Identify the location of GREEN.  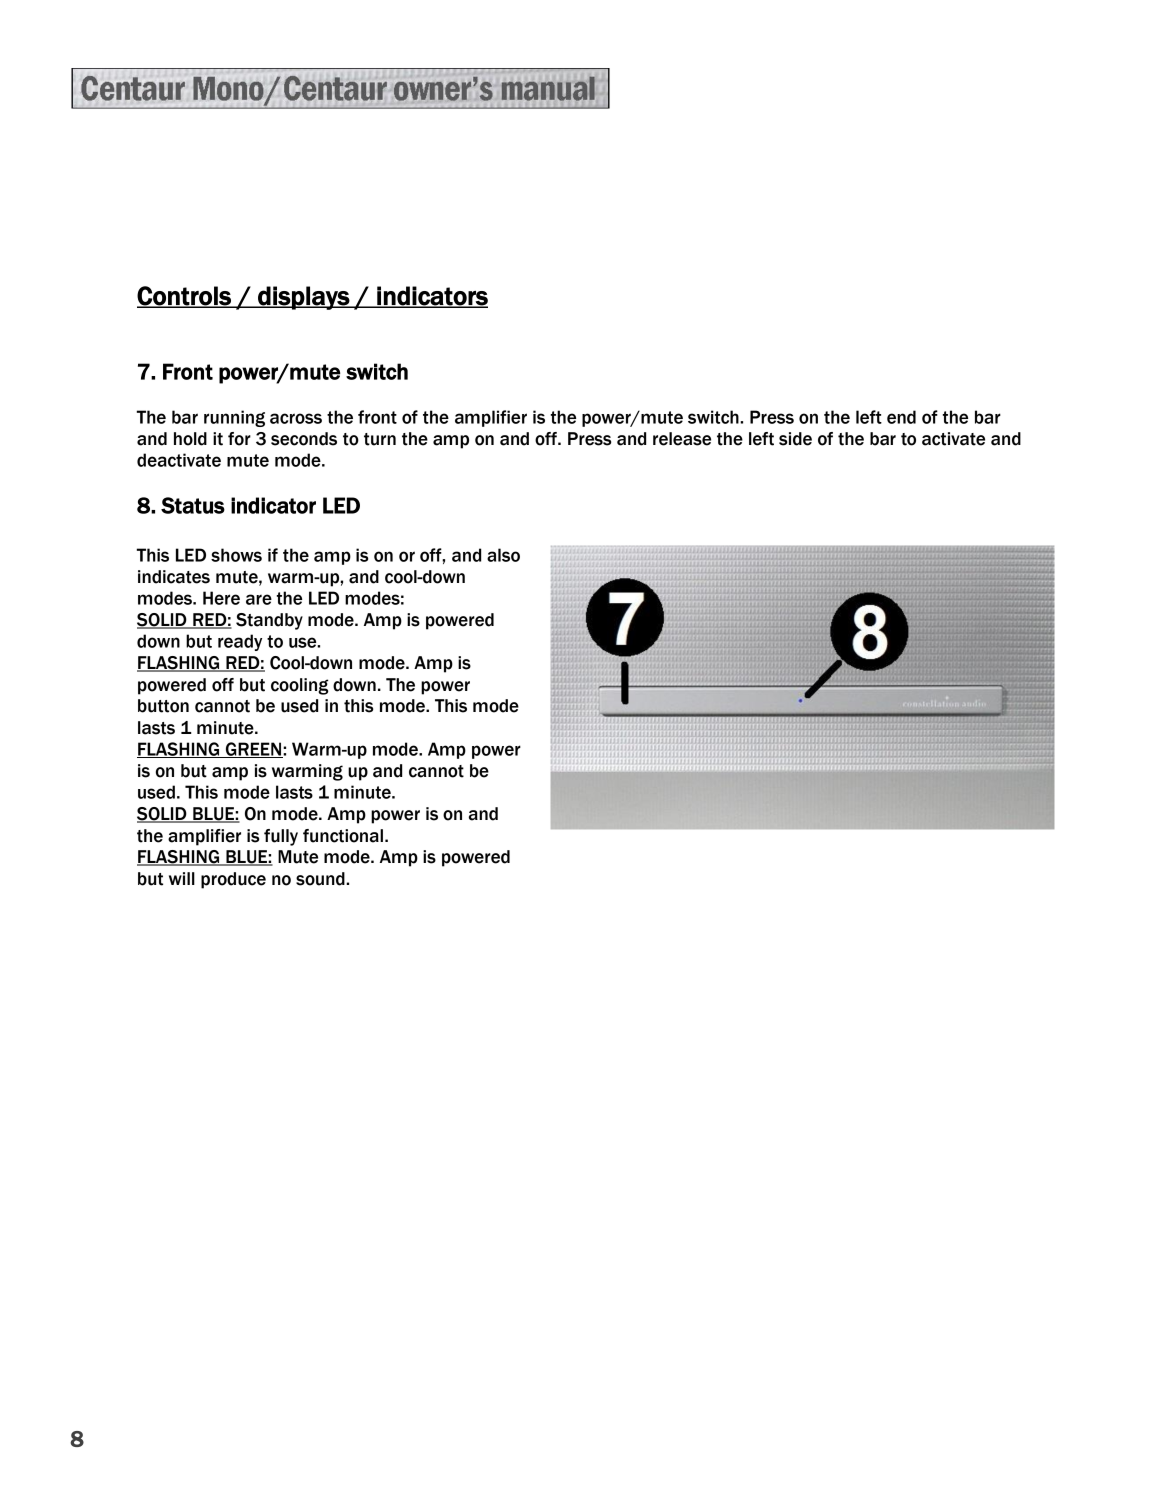
(253, 750).
